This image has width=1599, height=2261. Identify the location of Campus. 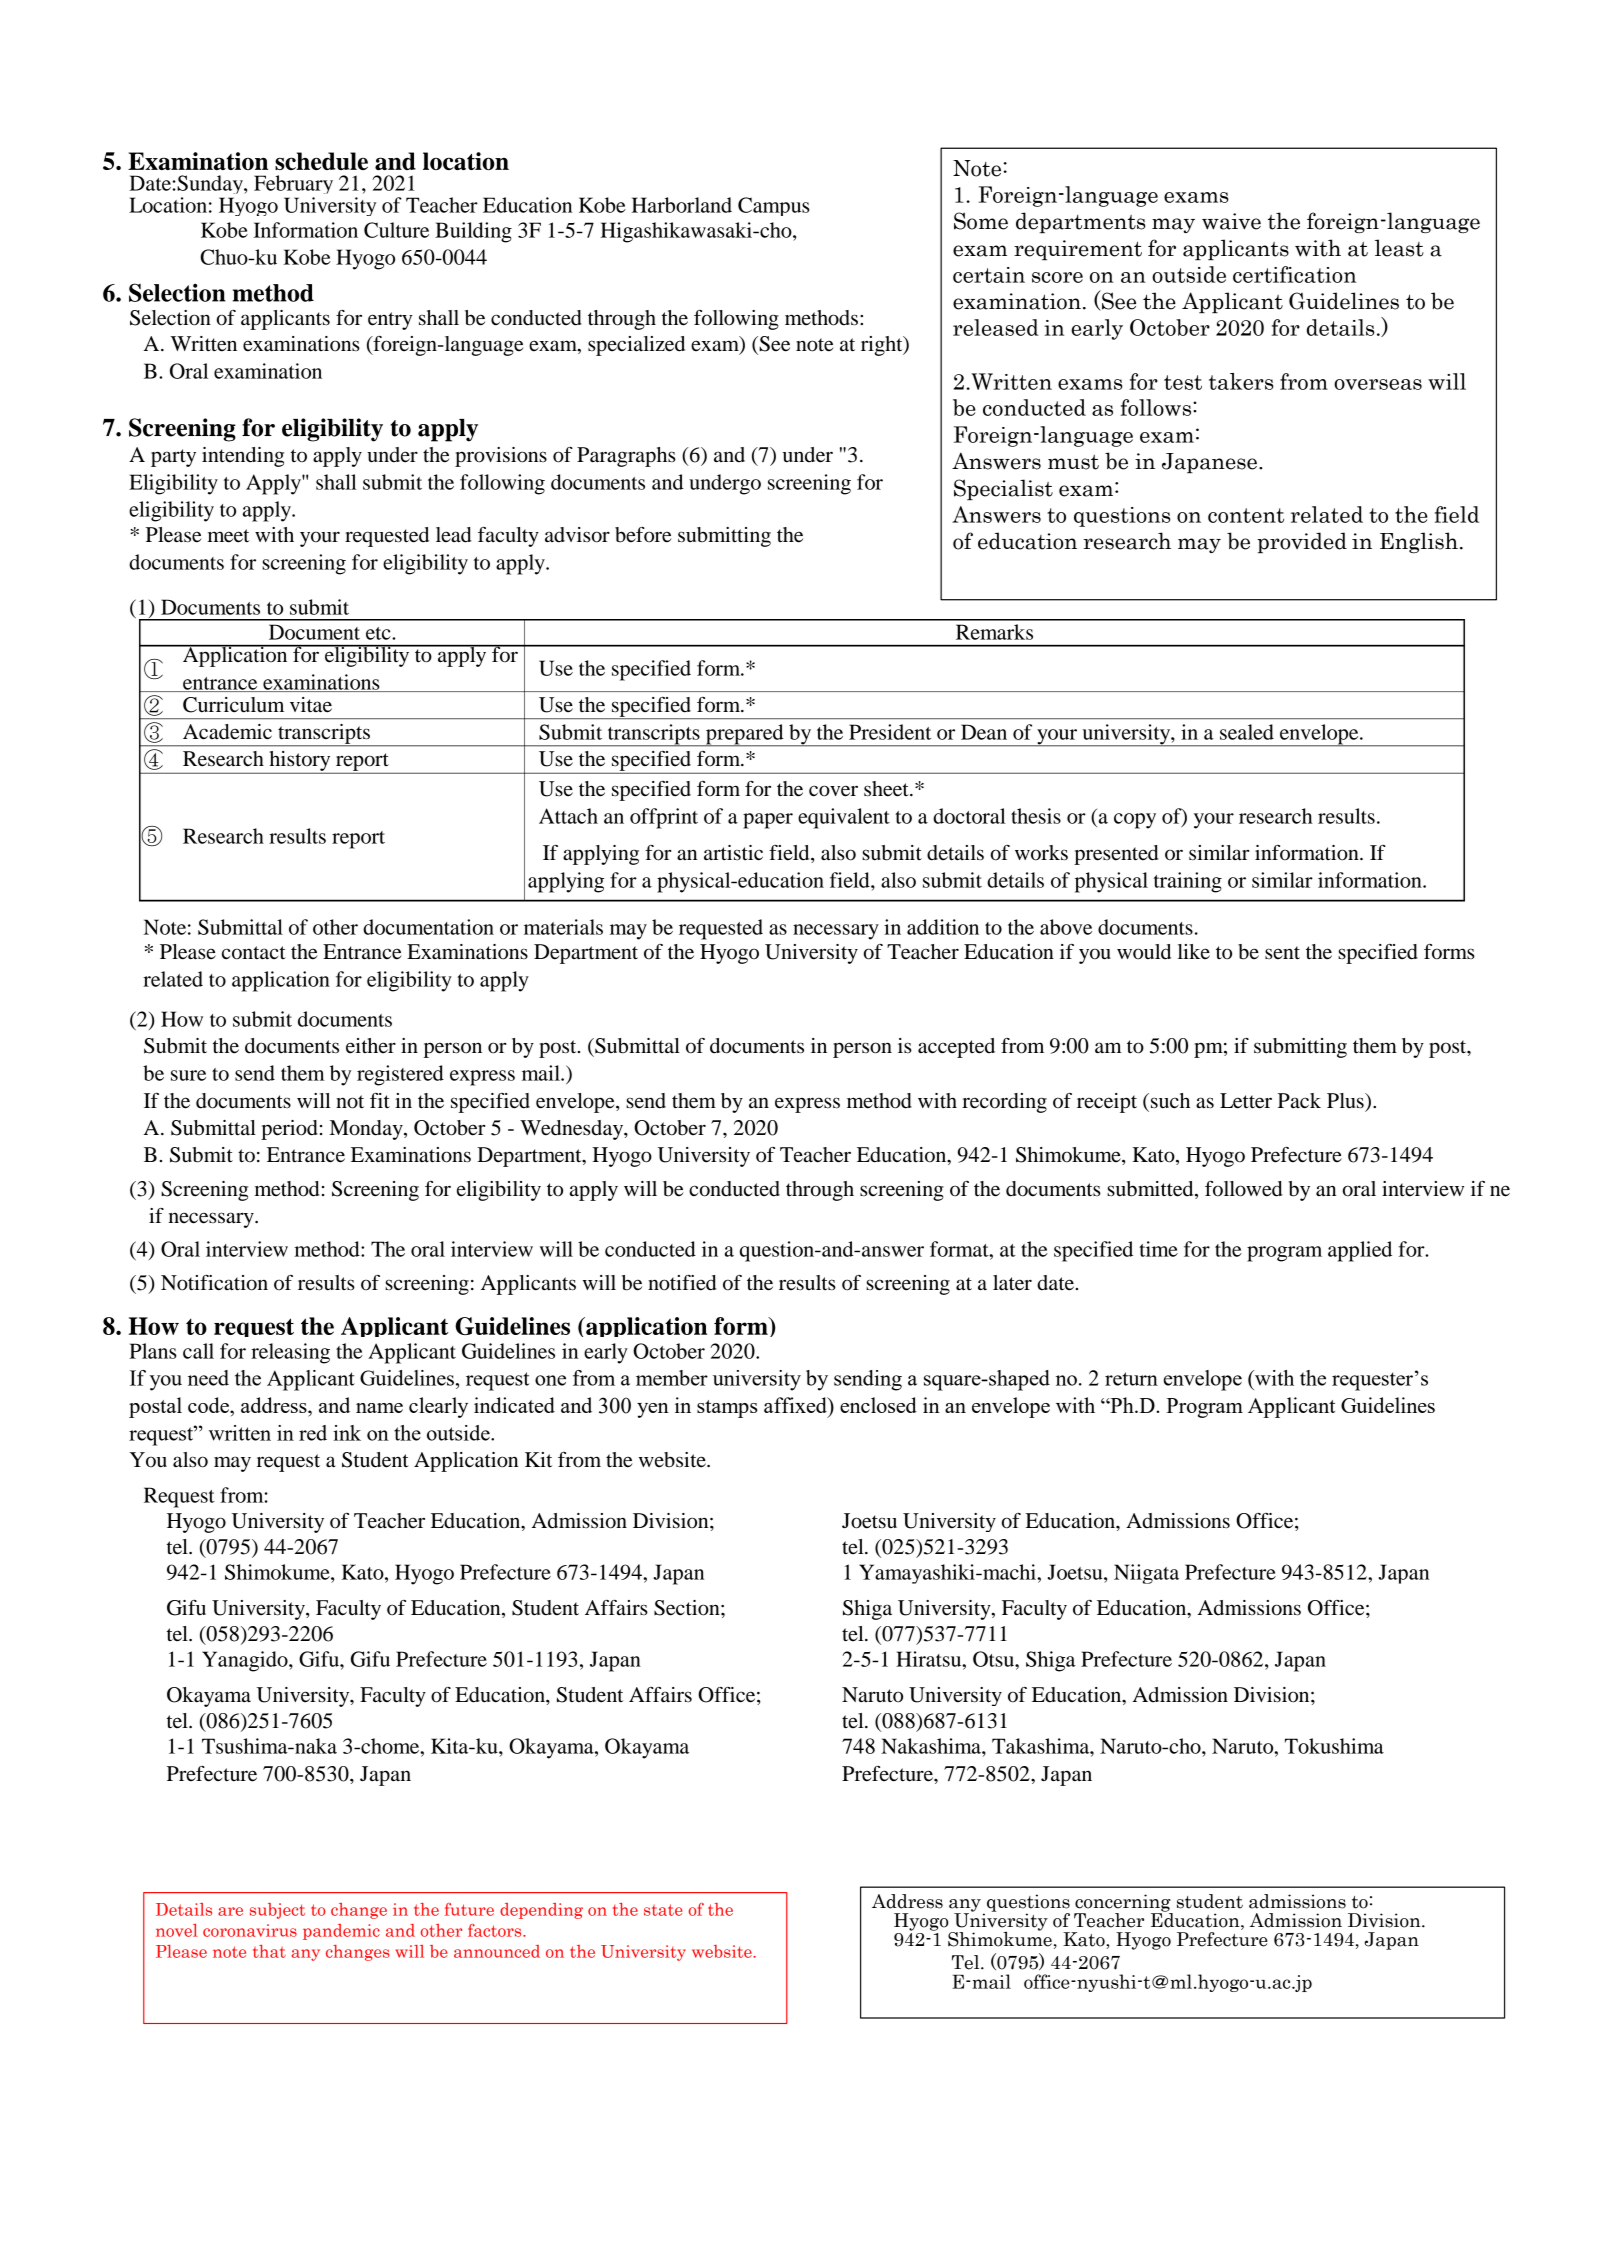
(774, 206).
